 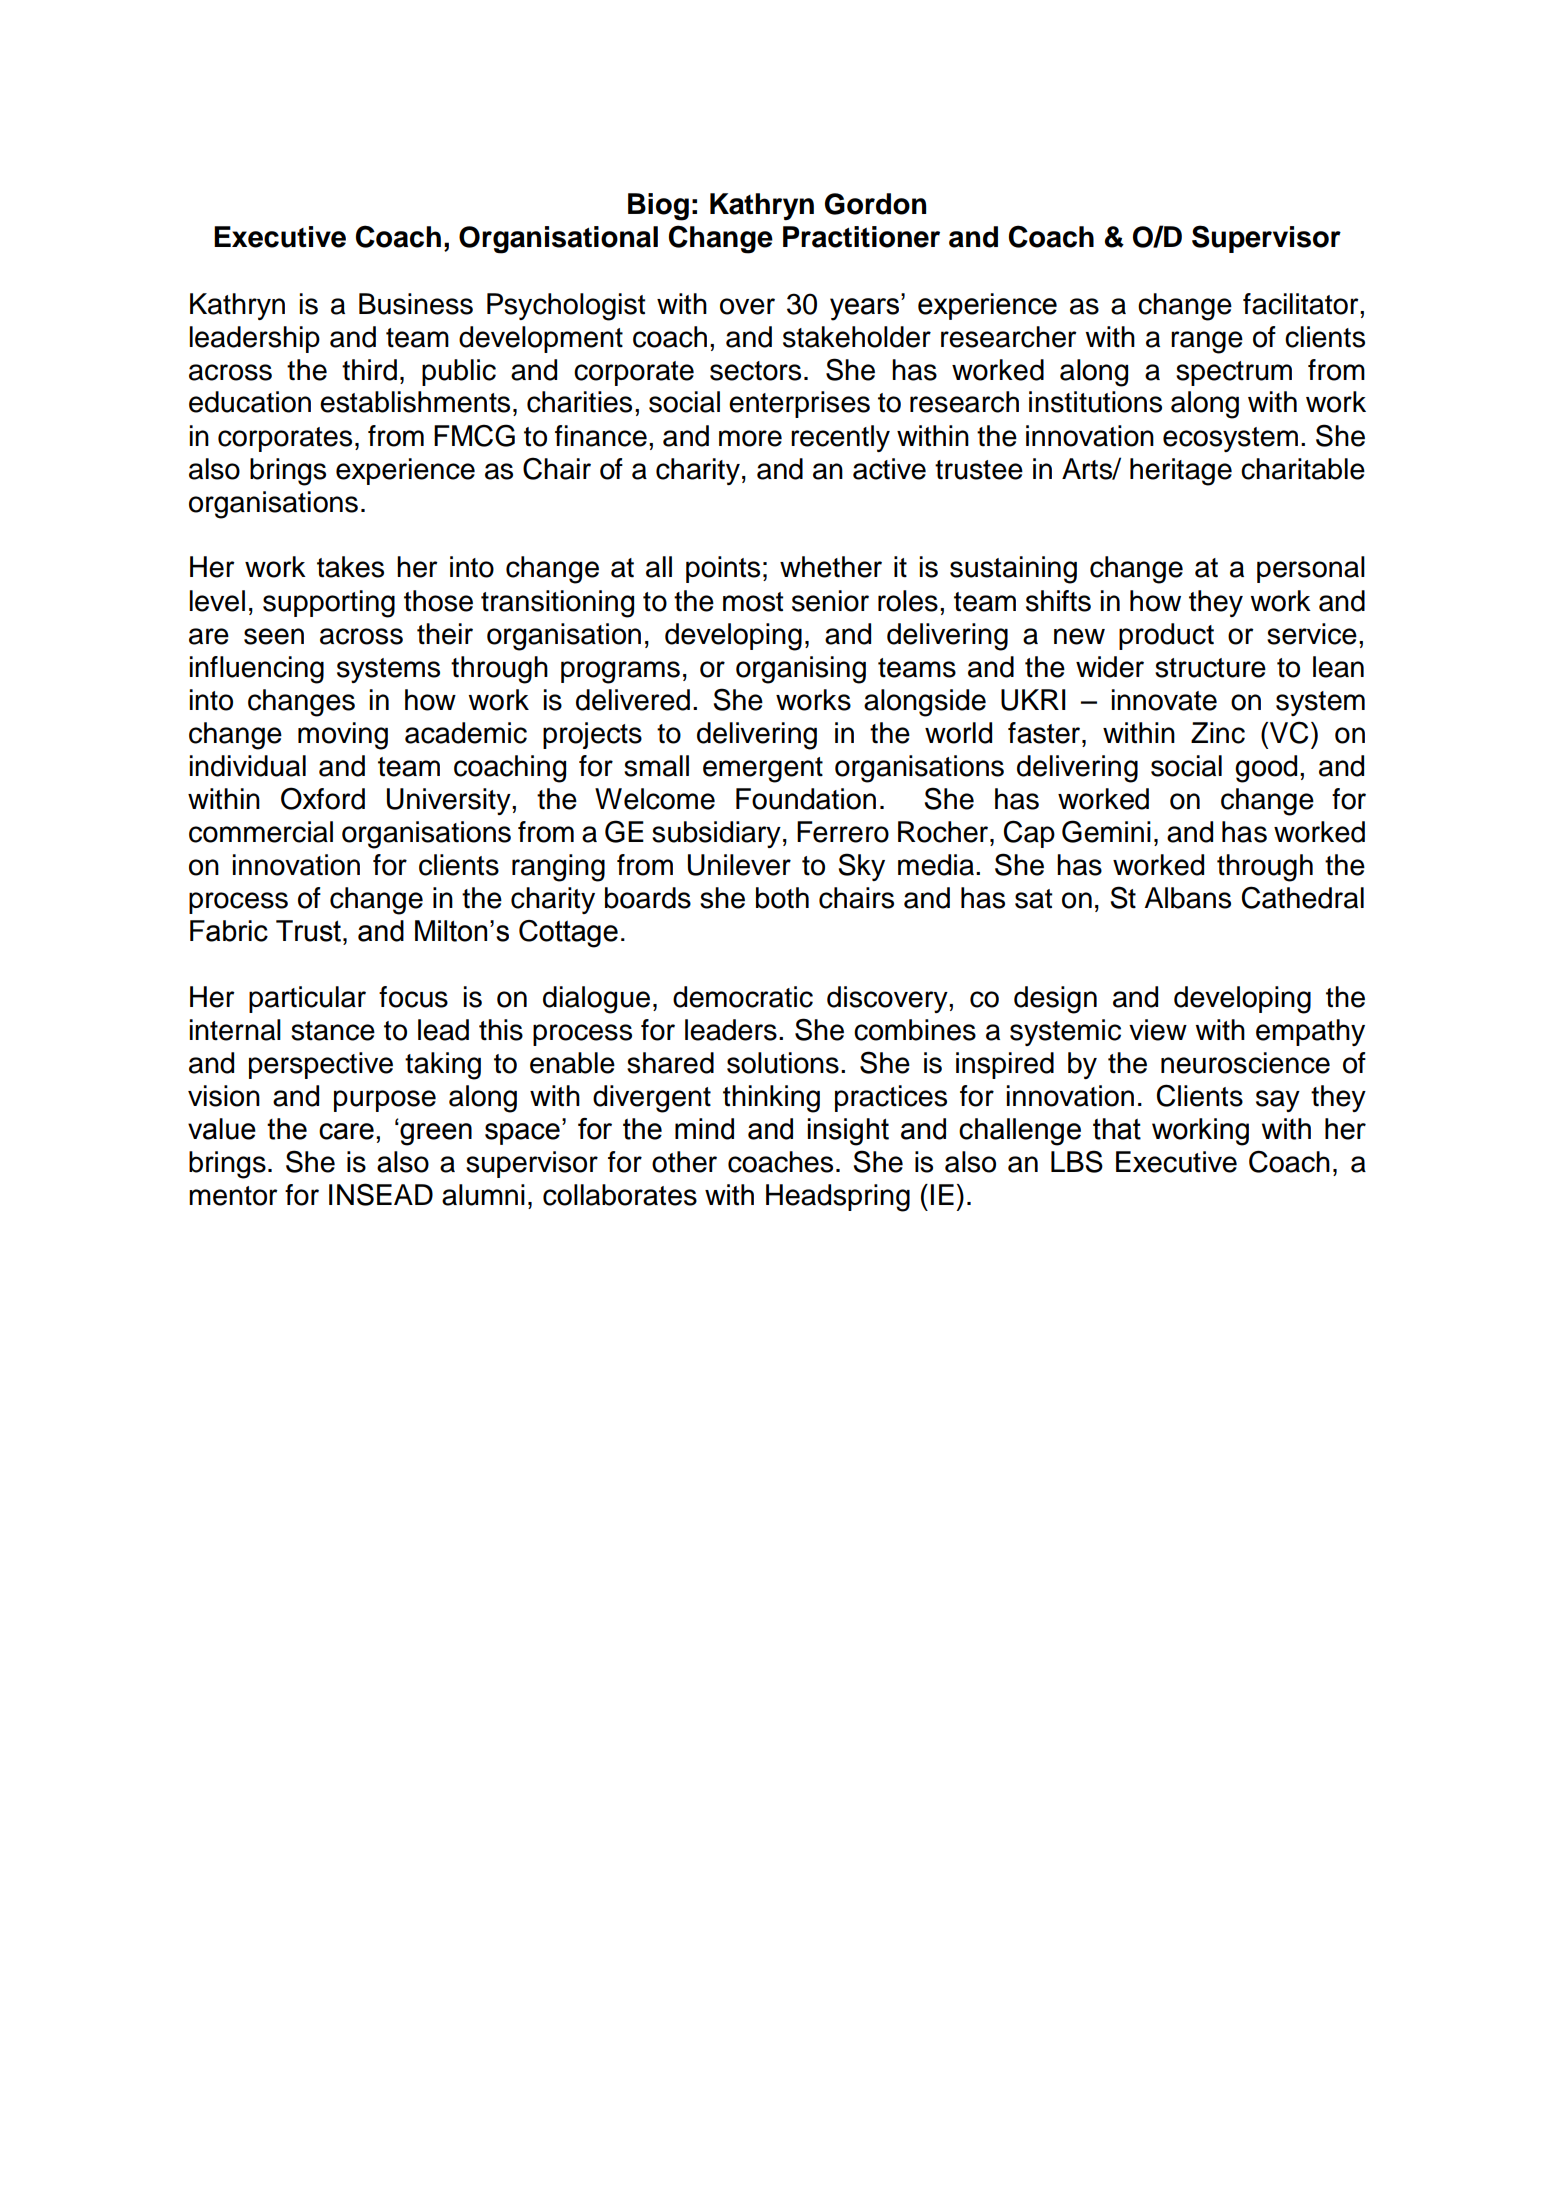 I want to click on most, so click(x=753, y=602).
